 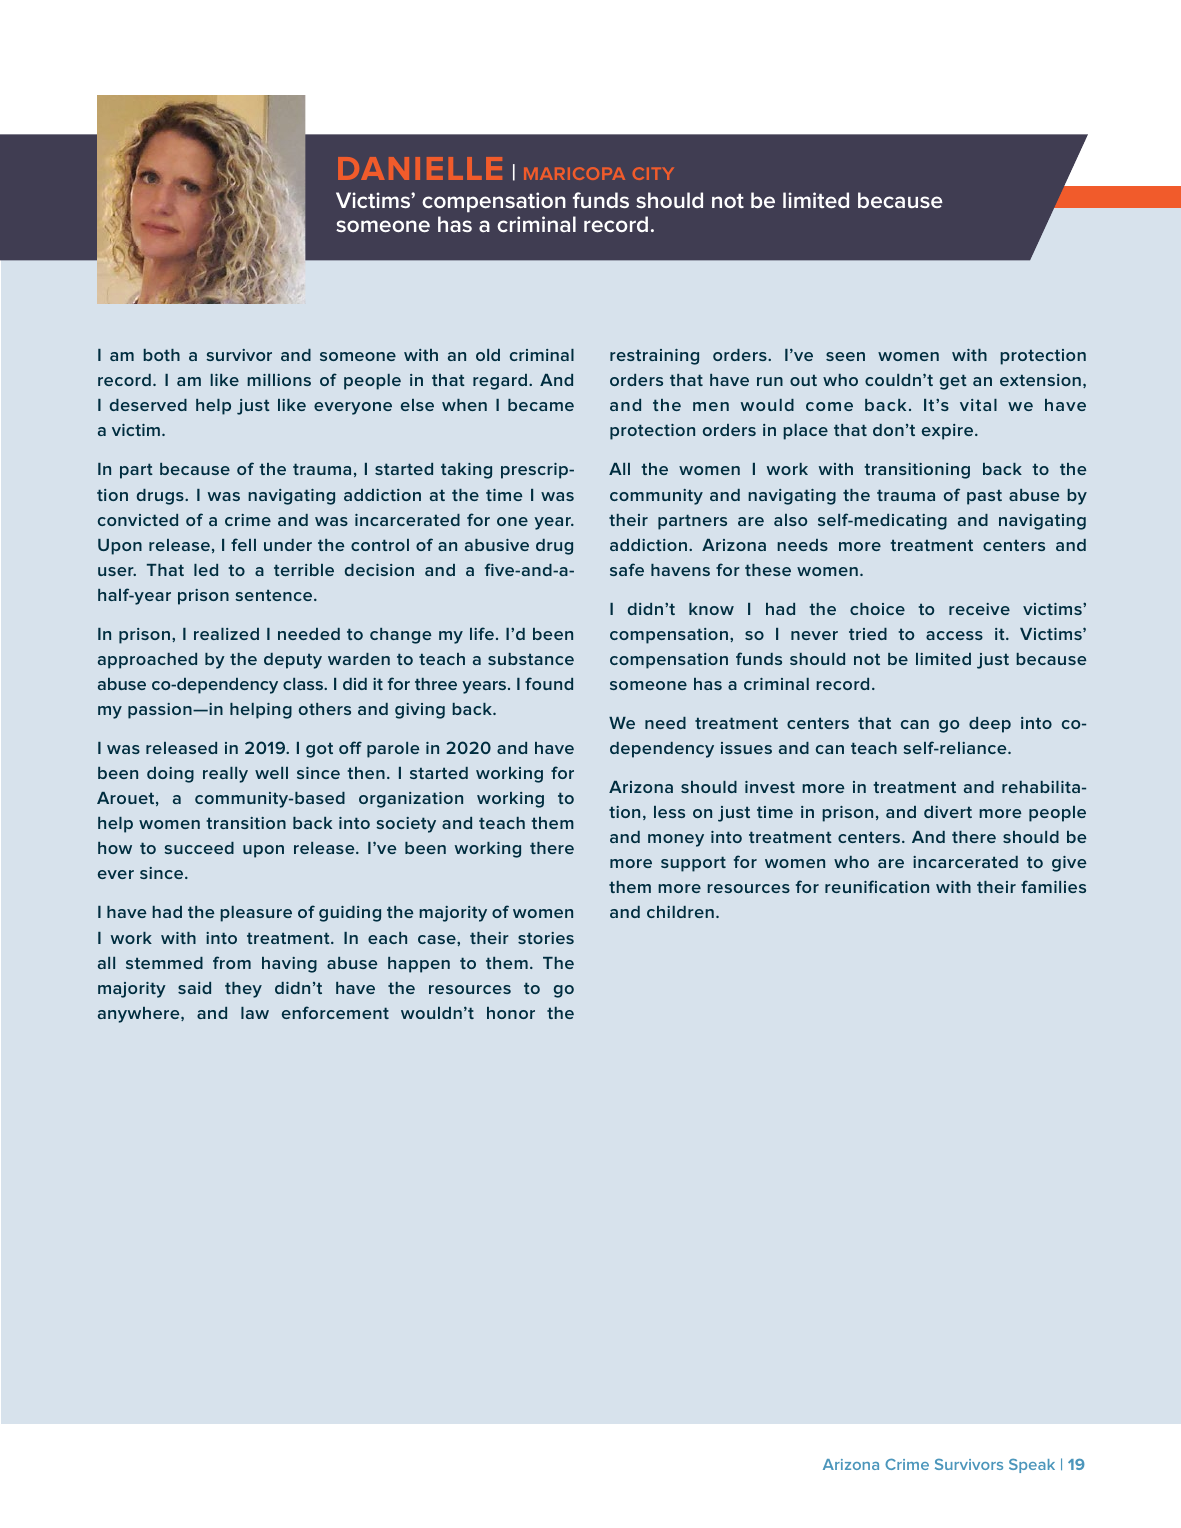 I want to click on honor, so click(x=511, y=1013).
